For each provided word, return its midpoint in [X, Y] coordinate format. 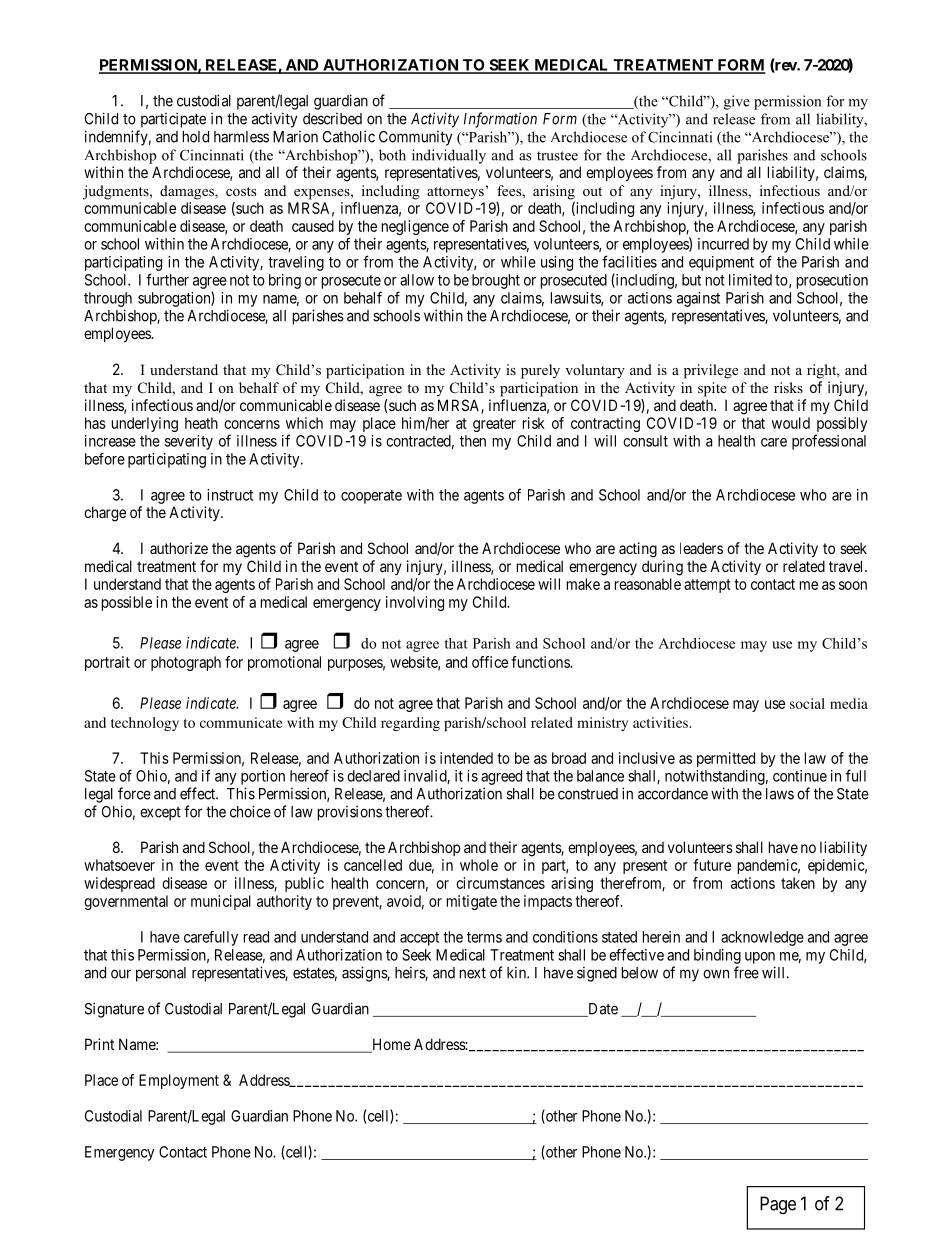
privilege [711, 371]
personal [161, 974]
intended [466, 758]
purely [540, 371]
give [737, 102]
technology [145, 724]
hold [196, 137]
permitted [726, 759]
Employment [179, 1081]
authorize [179, 548]
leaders [701, 548]
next [473, 973]
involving [415, 603]
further [167, 279]
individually [449, 156]
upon [760, 958]
